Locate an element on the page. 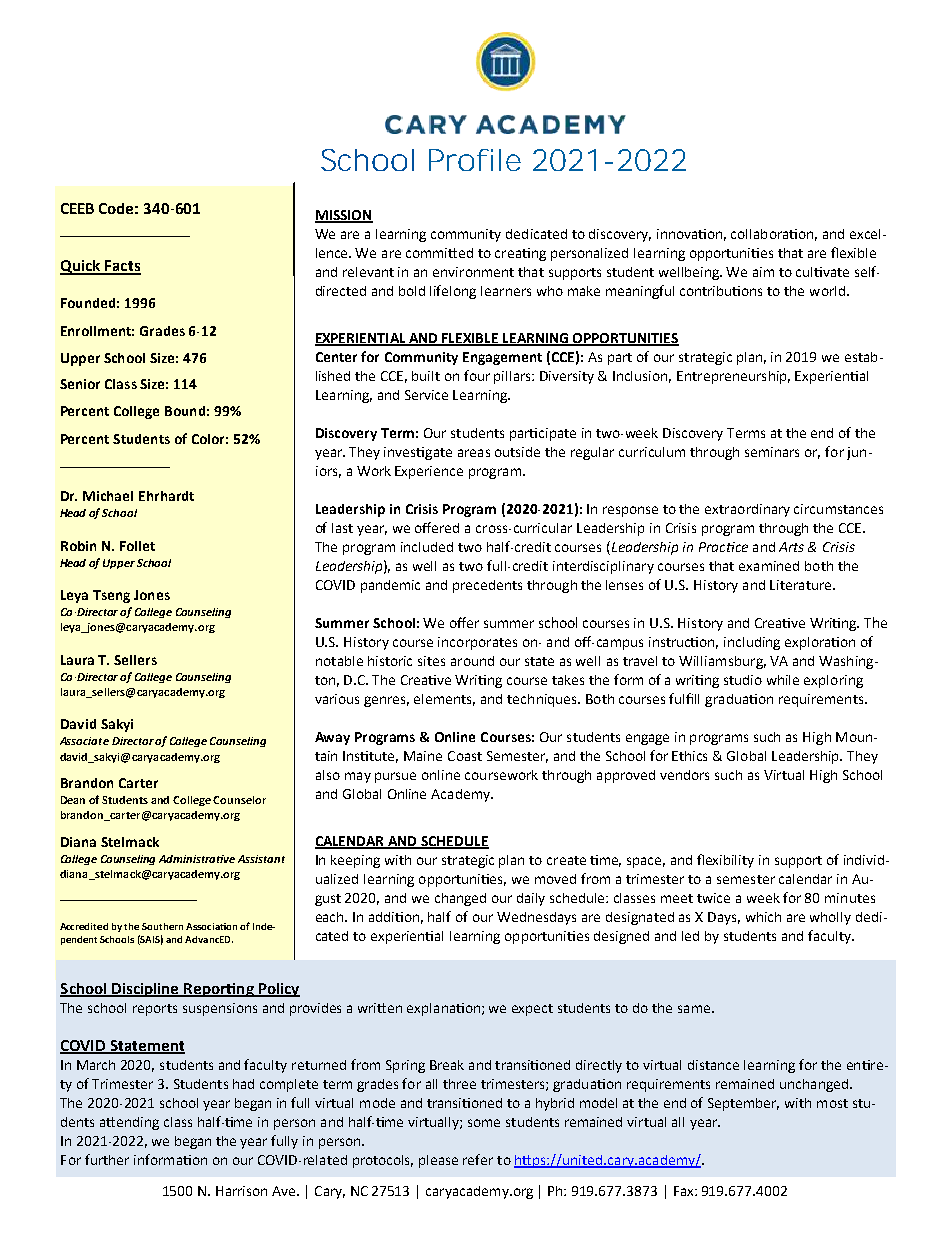 This page has height=1233, width=952. Facts is located at coordinates (122, 267).
